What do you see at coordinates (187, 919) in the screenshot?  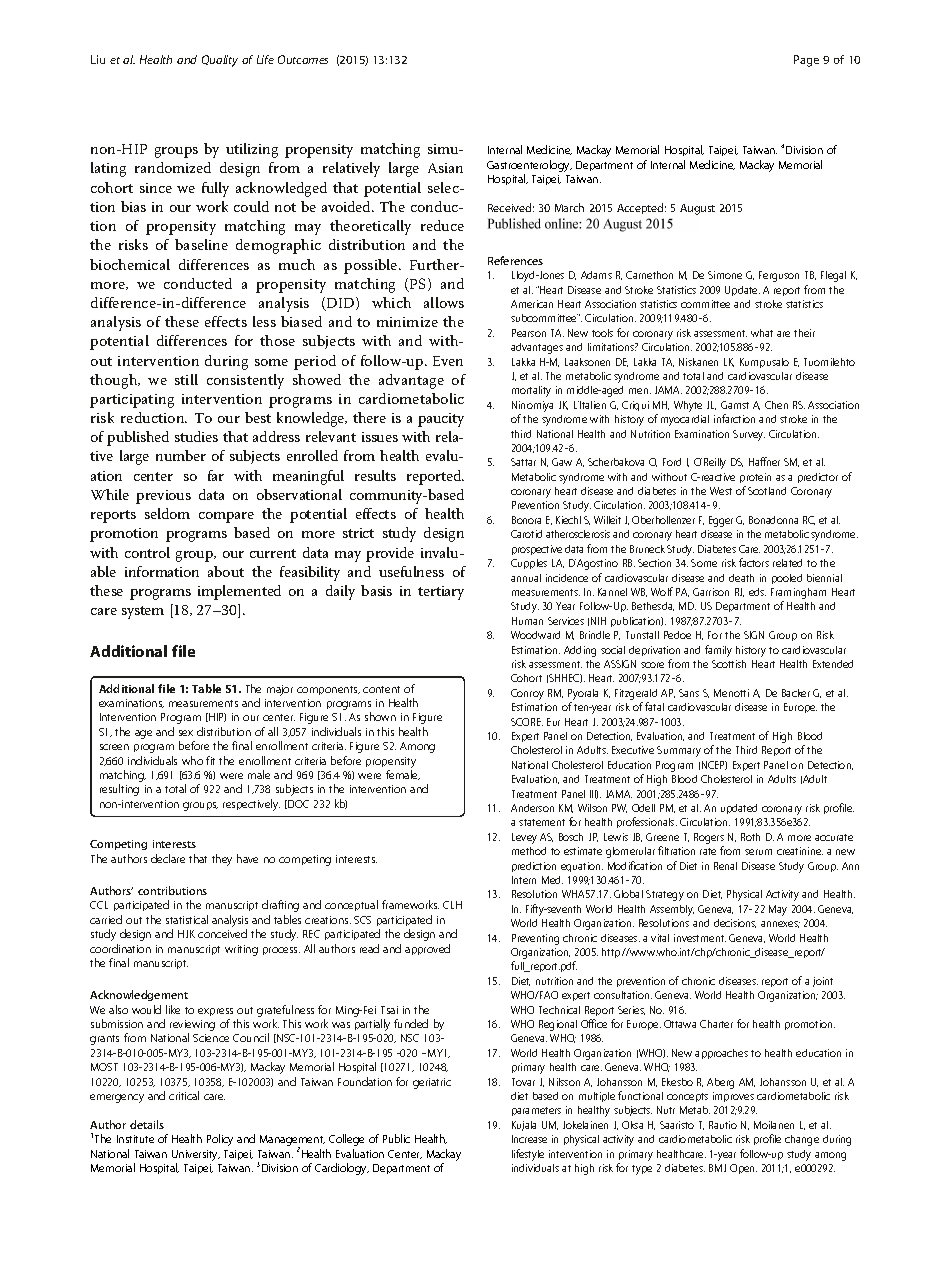 I see `statistical` at bounding box center [187, 919].
